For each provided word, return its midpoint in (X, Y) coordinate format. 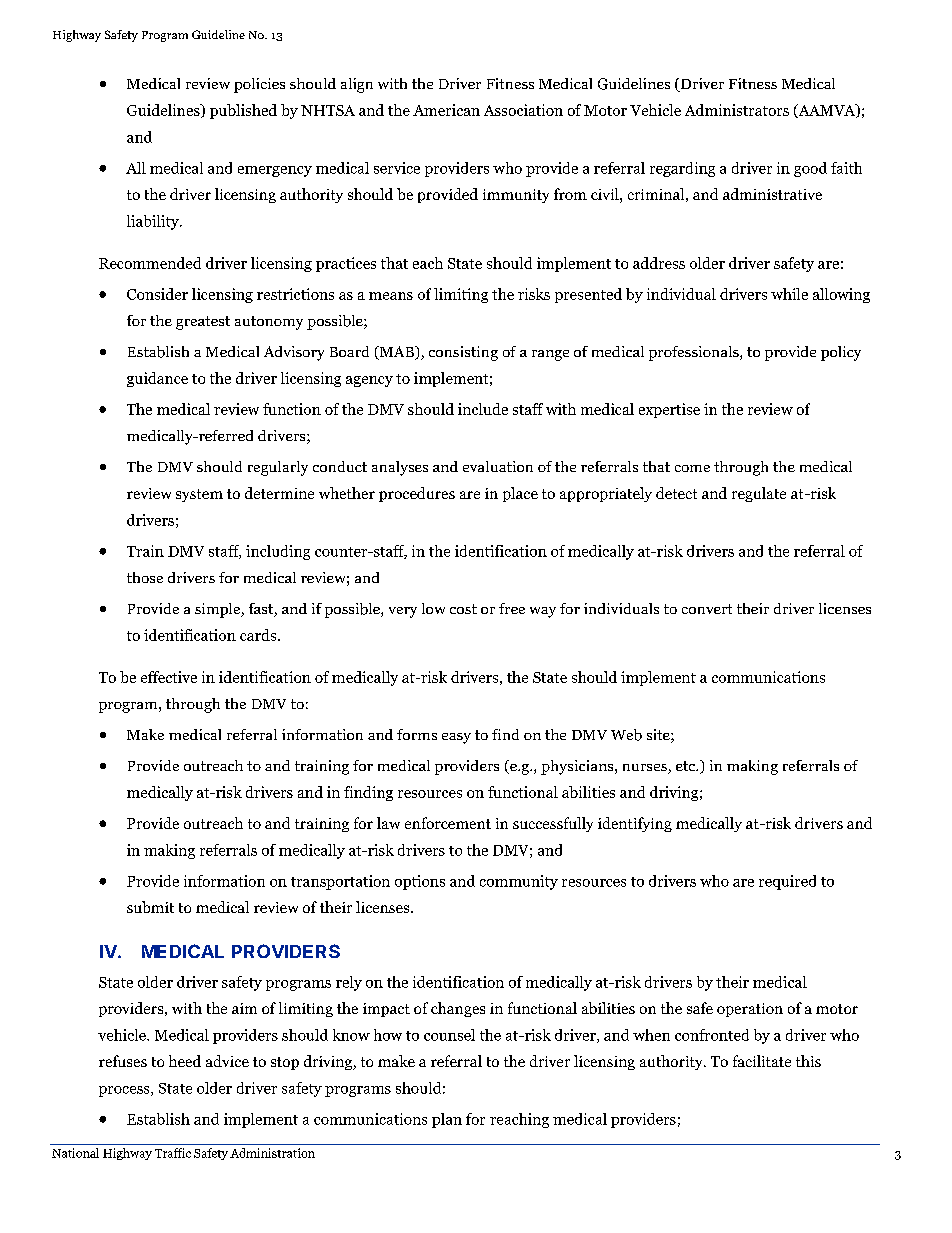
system (199, 495)
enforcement (448, 823)
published (243, 111)
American (446, 110)
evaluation (498, 466)
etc (687, 766)
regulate (759, 494)
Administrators (737, 110)
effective (169, 677)
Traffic (173, 1153)
